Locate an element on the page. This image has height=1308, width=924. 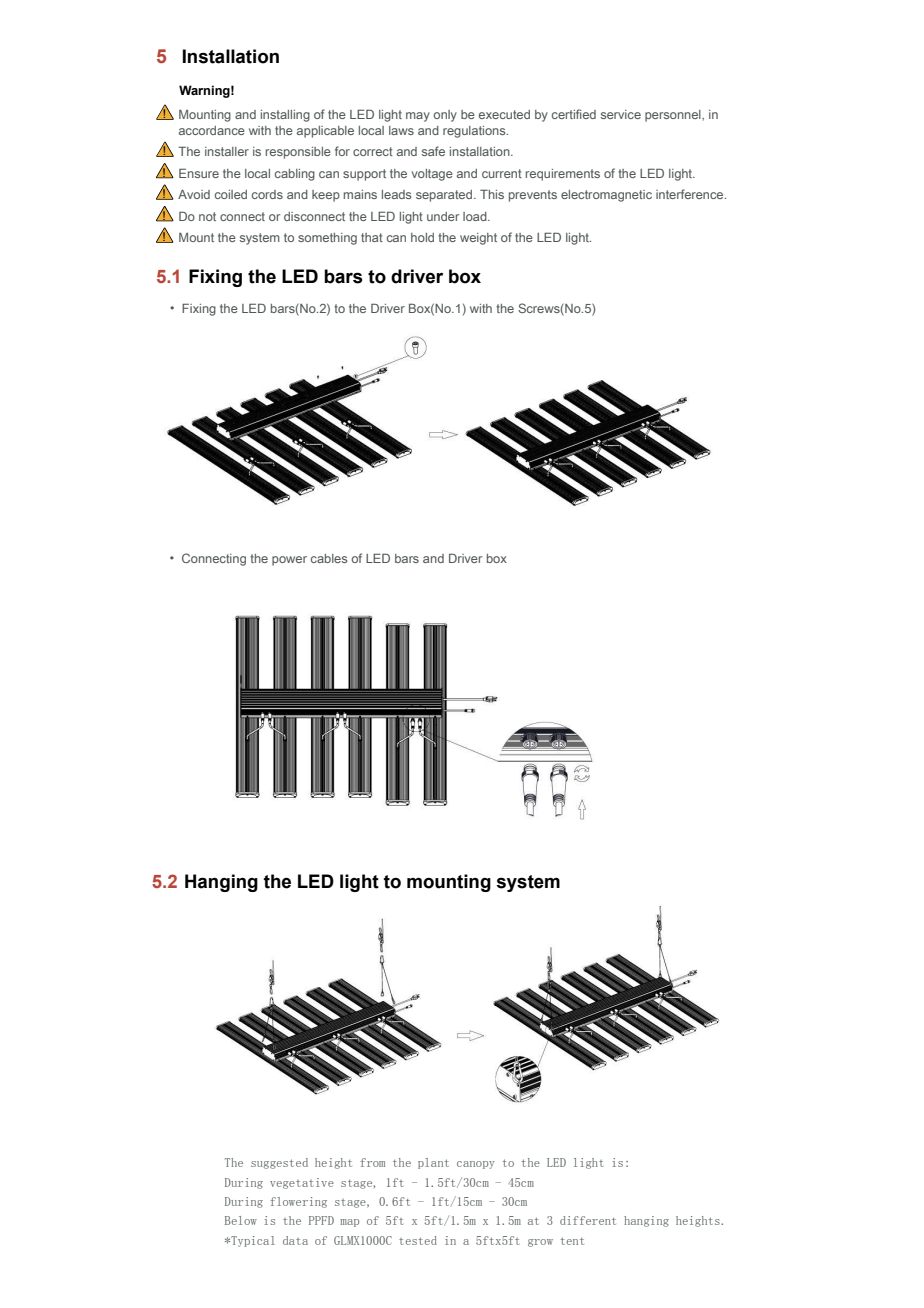
Below is located at coordinates (241, 1220).
